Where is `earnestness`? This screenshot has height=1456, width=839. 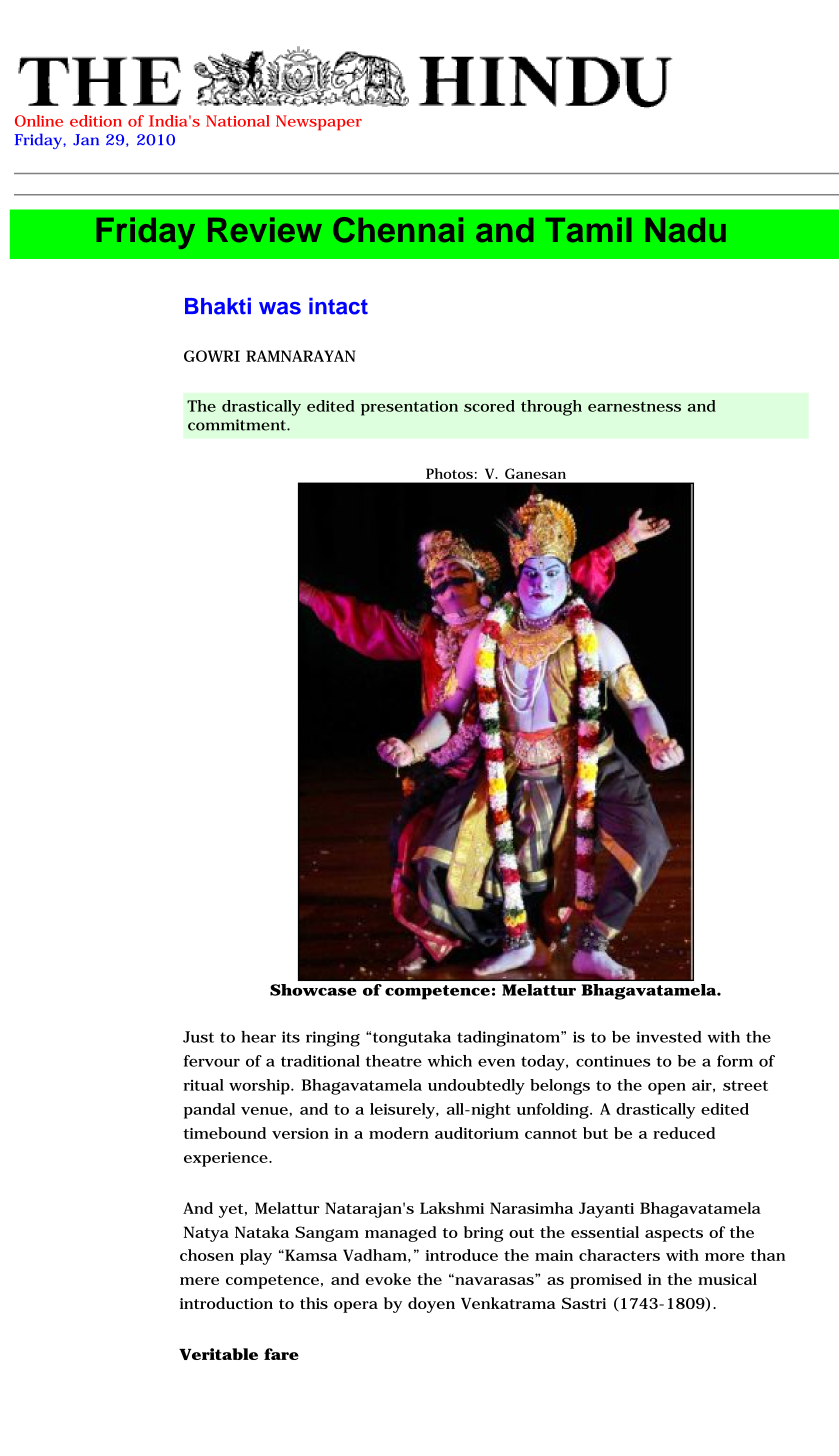 earnestness is located at coordinates (634, 407).
